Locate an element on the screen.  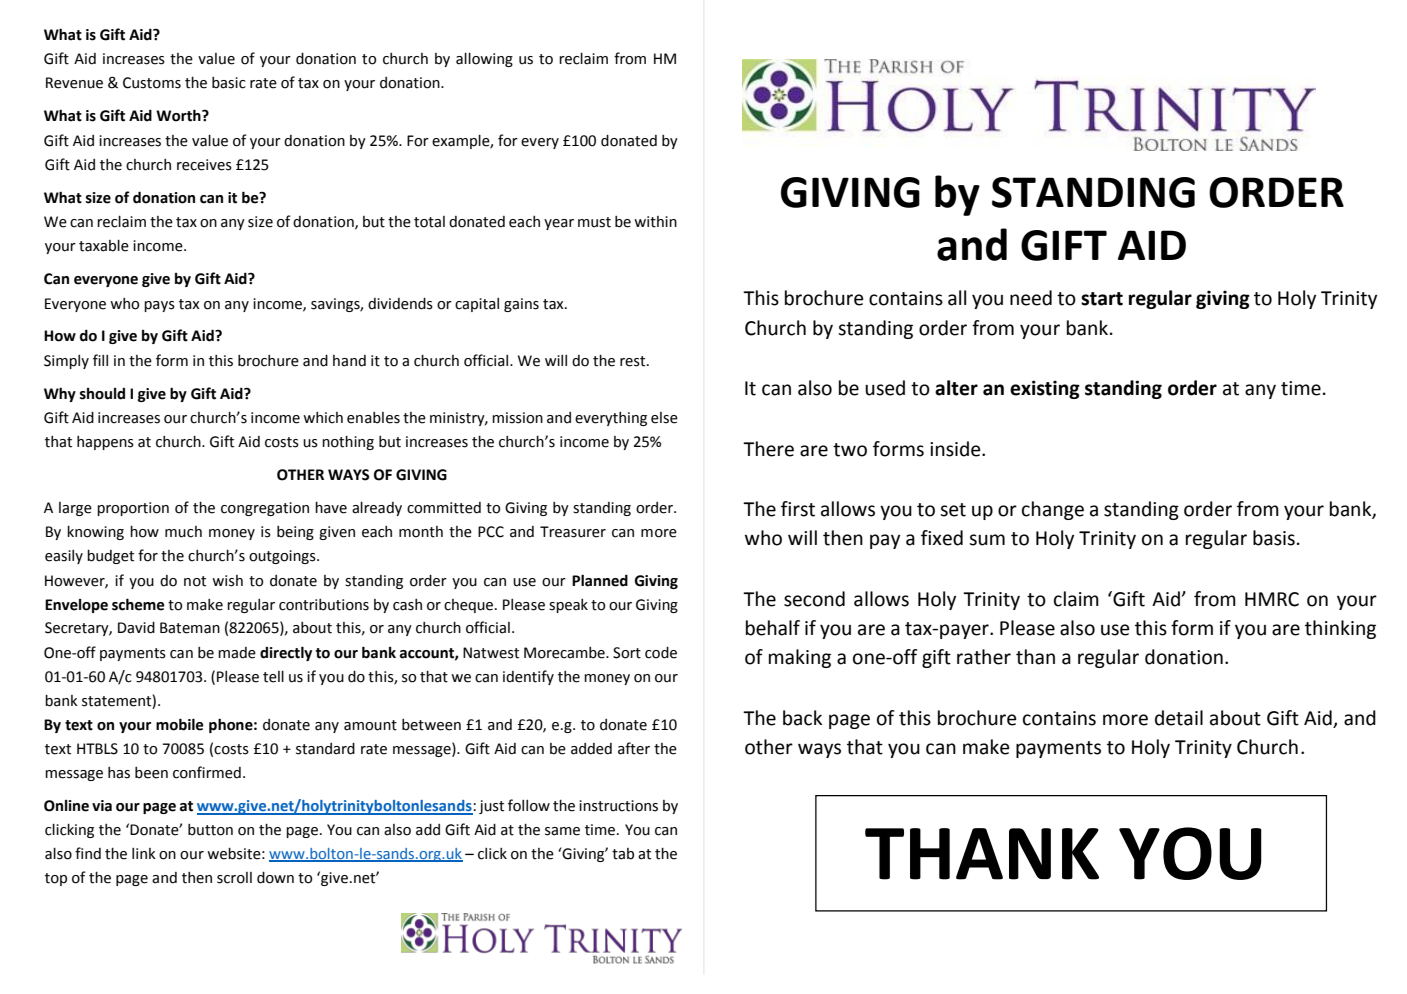
start is located at coordinates (1102, 299).
